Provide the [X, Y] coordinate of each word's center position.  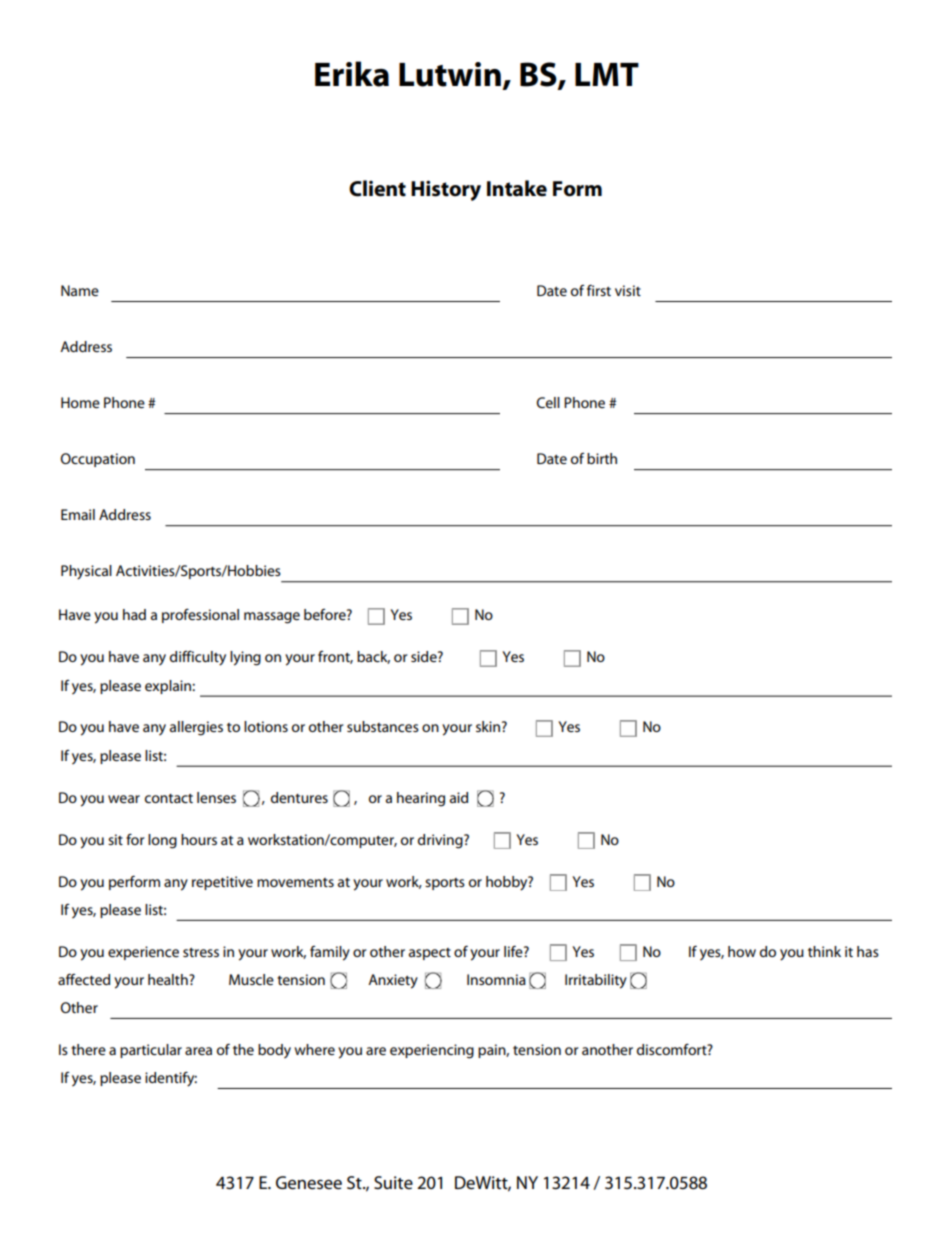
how [742, 951]
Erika [352, 74]
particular [151, 1051]
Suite [393, 1183]
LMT [607, 74]
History [446, 190]
